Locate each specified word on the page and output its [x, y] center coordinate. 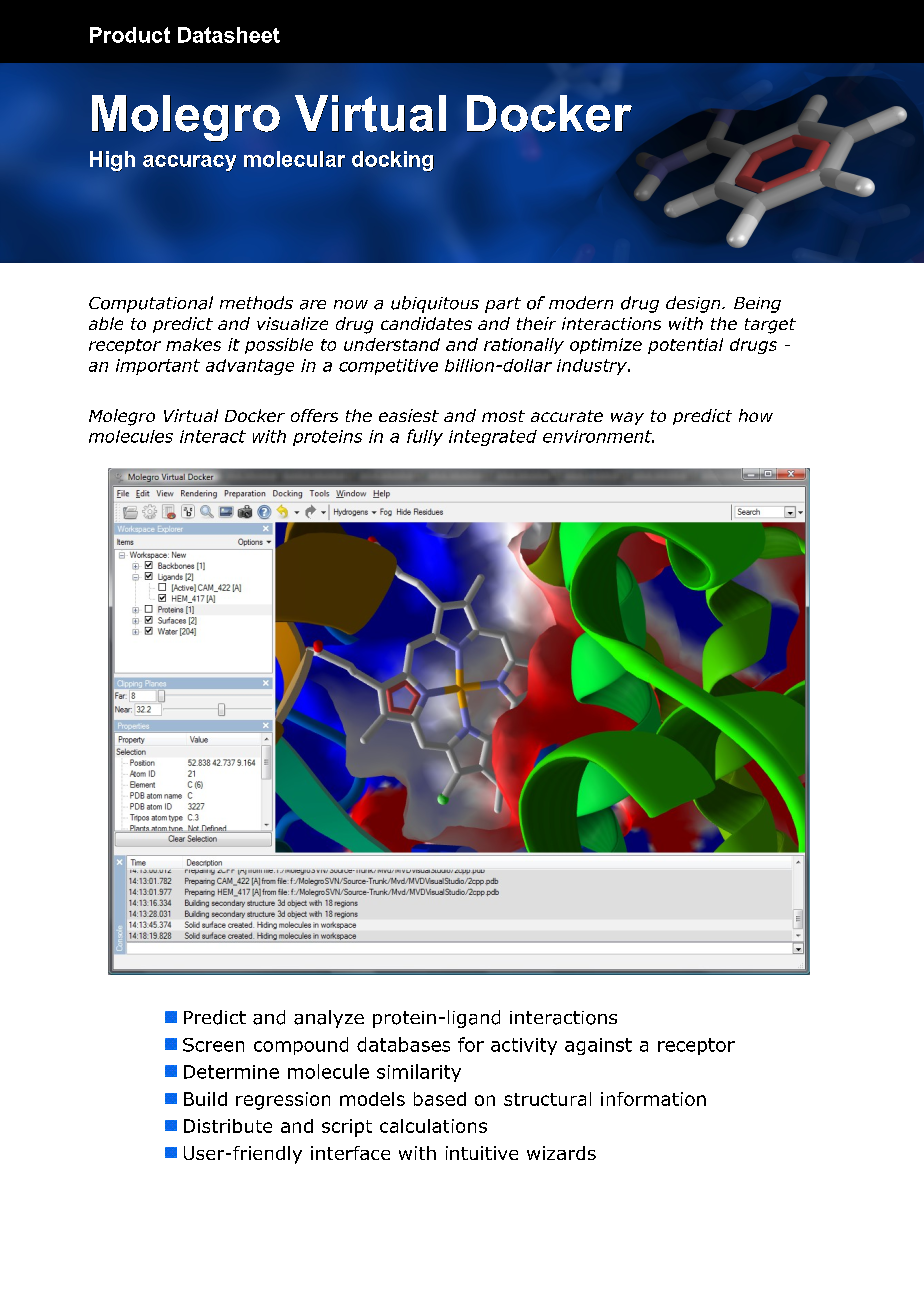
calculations [433, 1126]
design [694, 304]
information [653, 1099]
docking [393, 161]
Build [205, 1099]
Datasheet [229, 35]
